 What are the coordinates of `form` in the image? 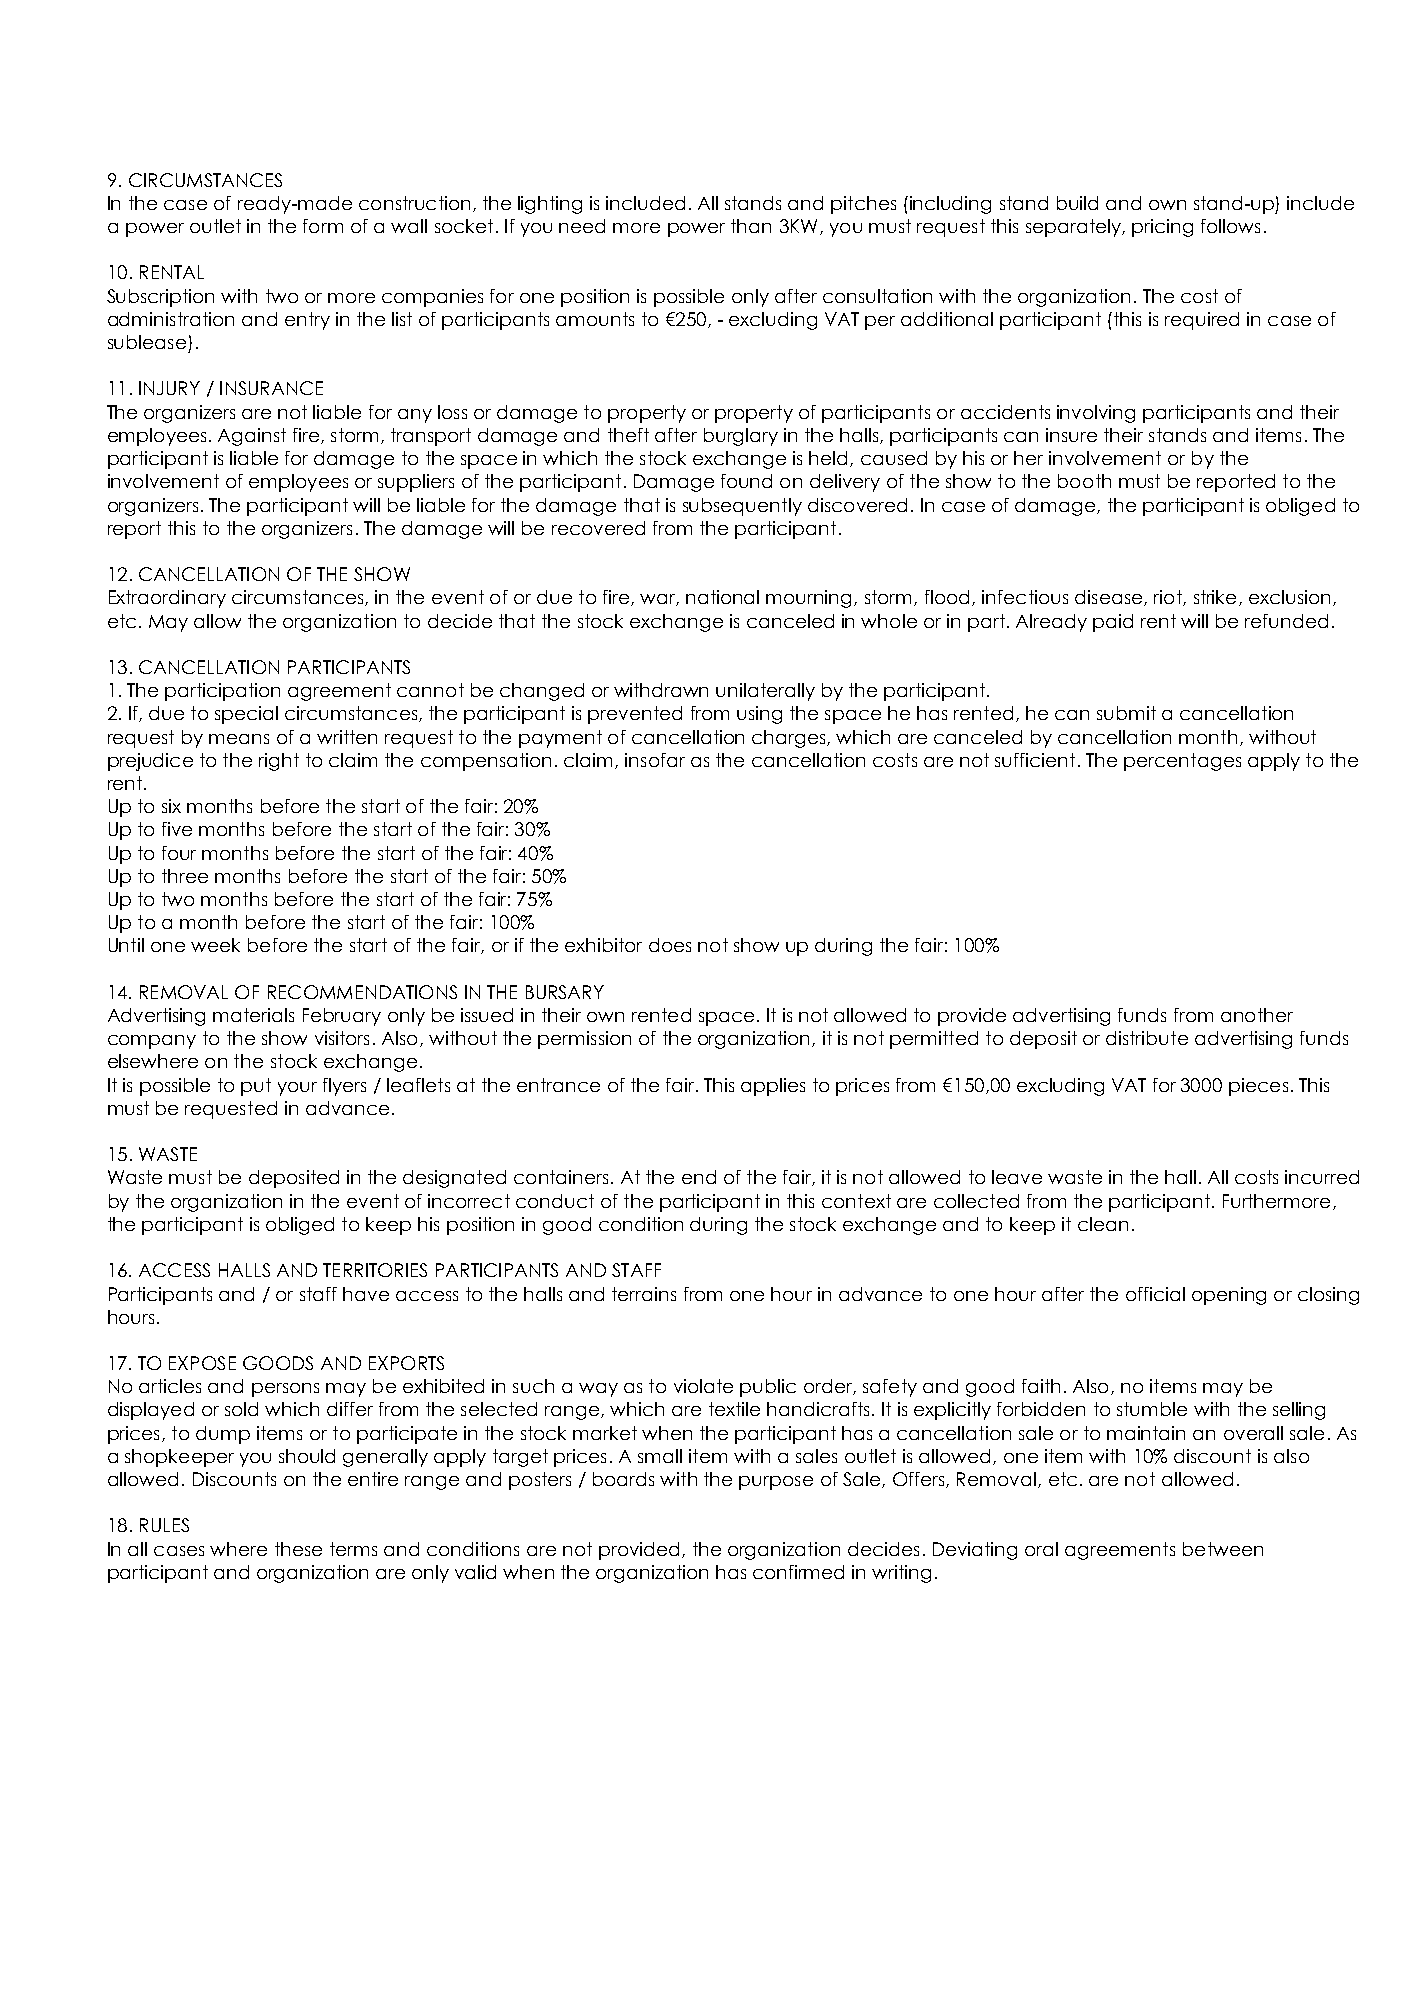 It's located at (323, 226).
